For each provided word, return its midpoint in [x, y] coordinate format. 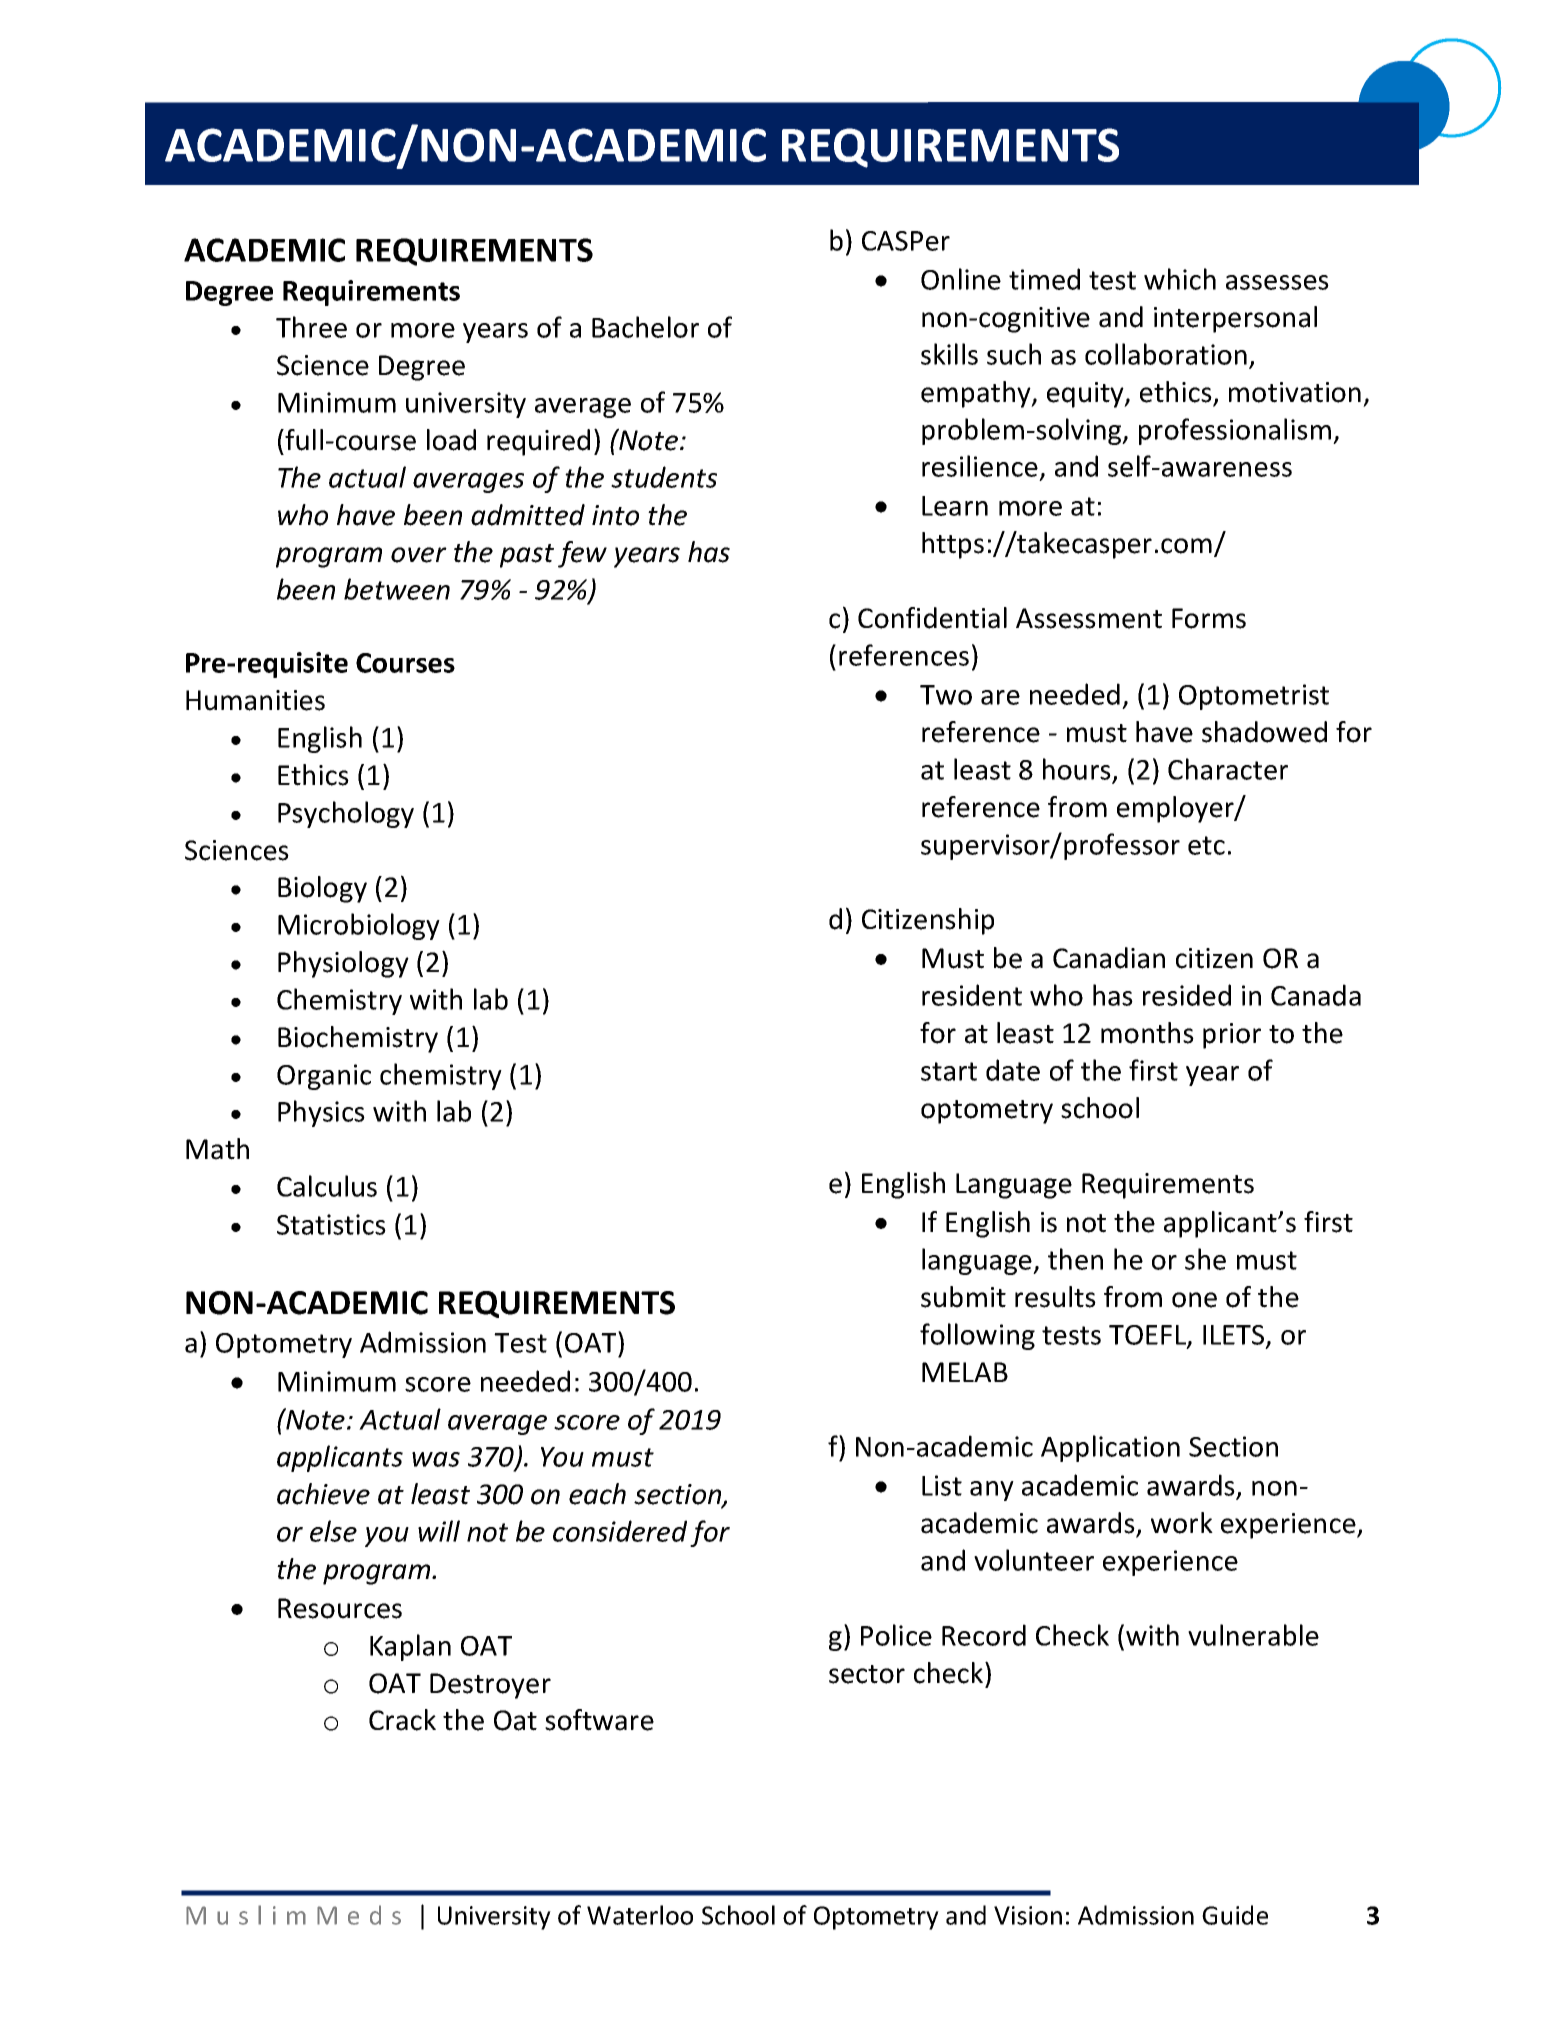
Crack [402, 1720]
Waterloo [640, 1915]
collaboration [1166, 354]
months [1147, 1033]
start [949, 1071]
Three [311, 327]
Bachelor [645, 327]
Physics [321, 1113]
